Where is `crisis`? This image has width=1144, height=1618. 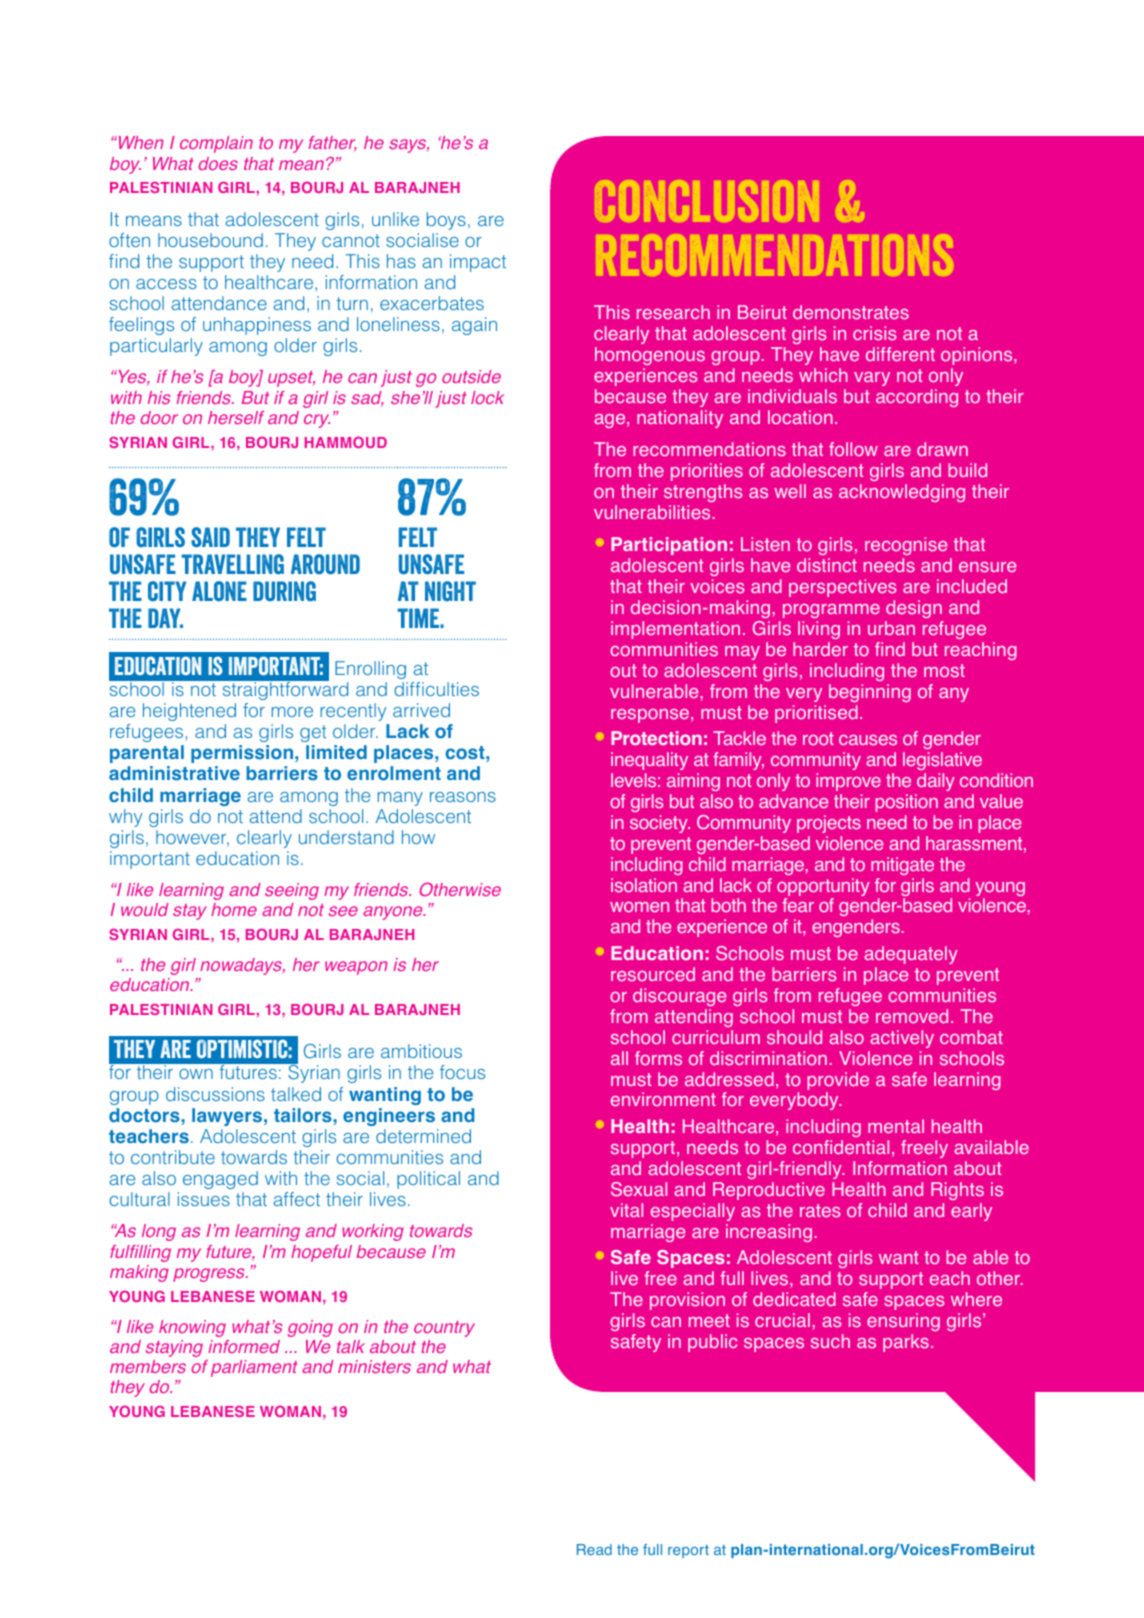 crisis is located at coordinates (874, 333).
